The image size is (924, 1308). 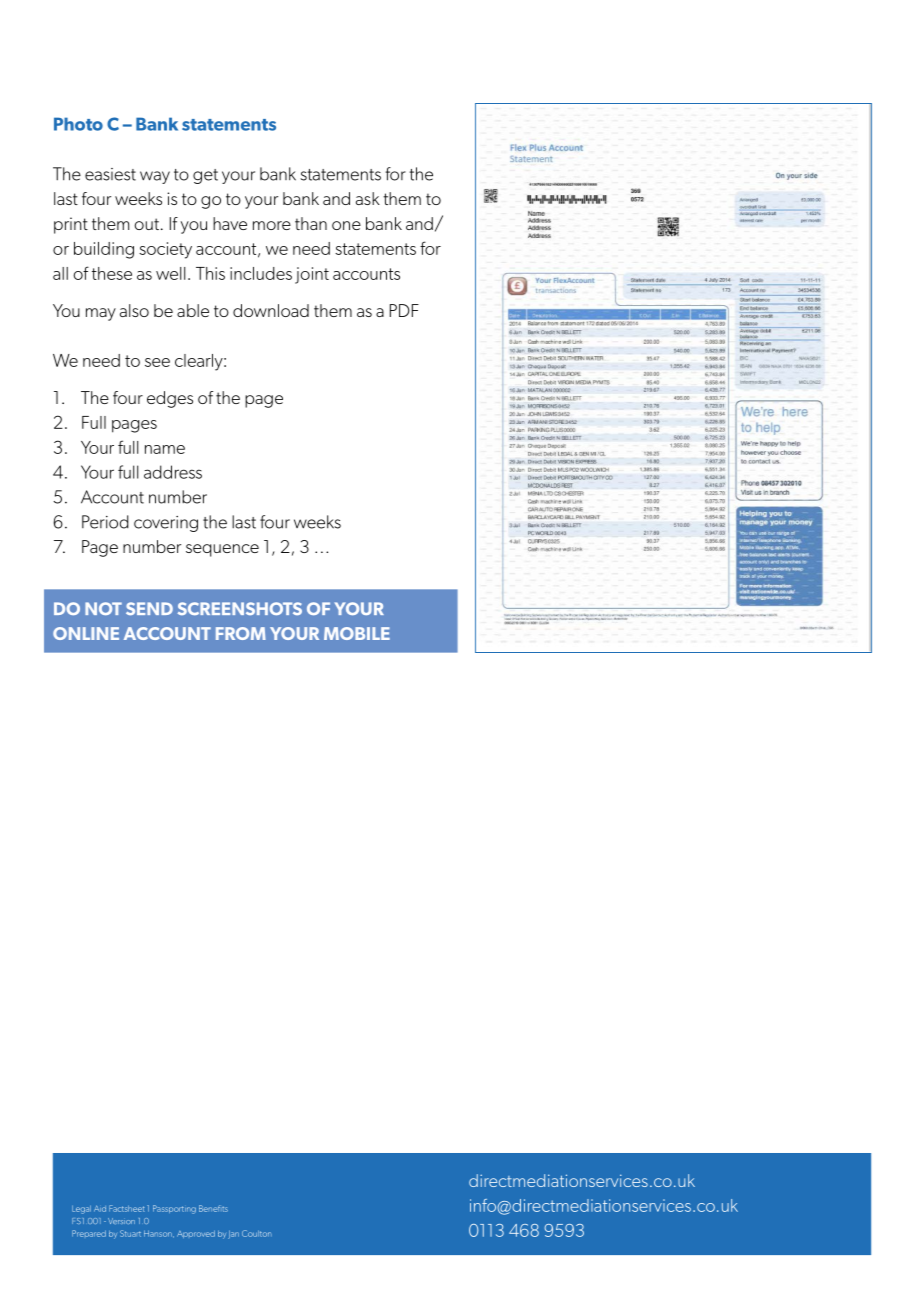 What do you see at coordinates (213, 1208) in the screenshot?
I see `Benefits` at bounding box center [213, 1208].
